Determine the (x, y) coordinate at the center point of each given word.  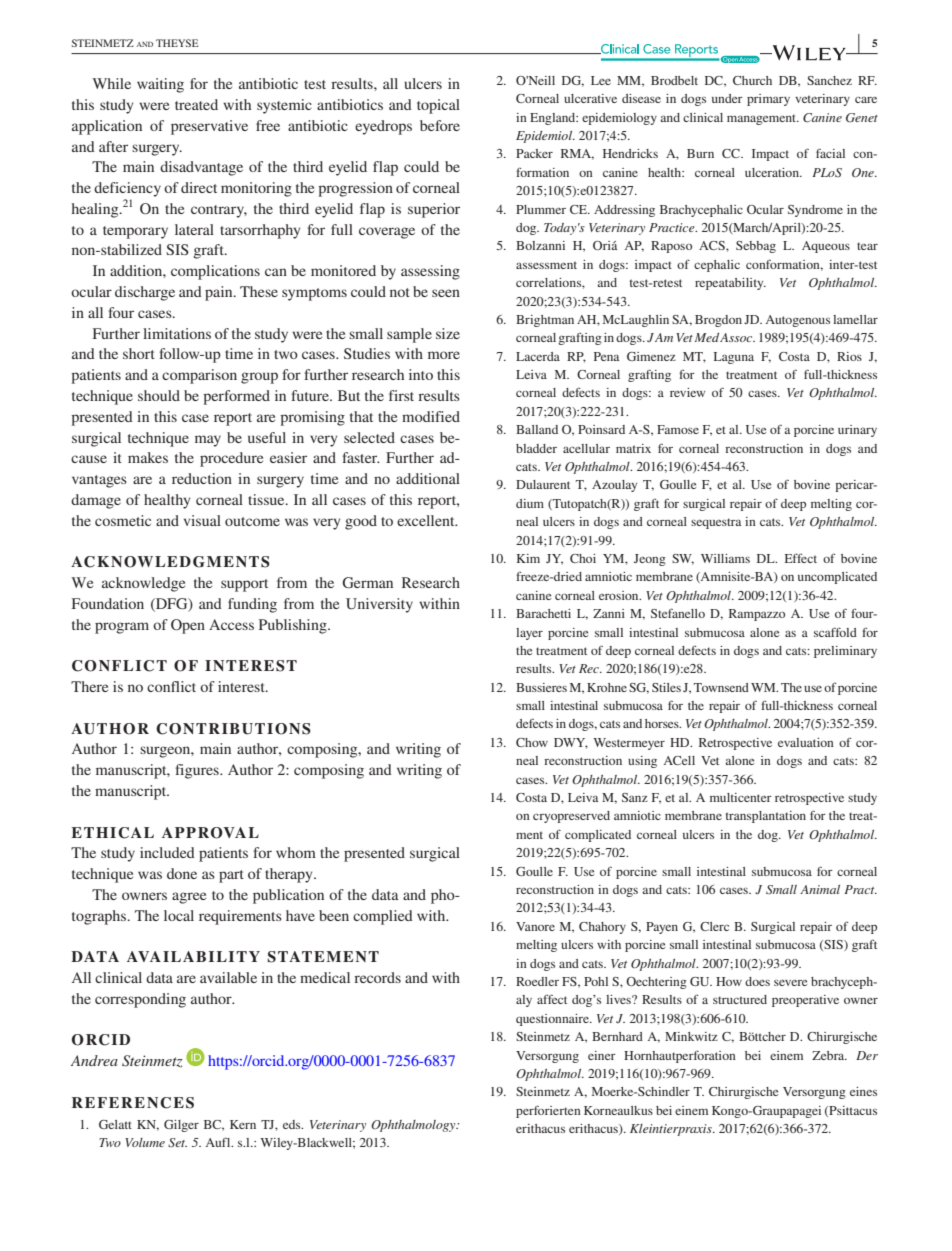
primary (768, 100)
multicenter (741, 797)
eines (863, 1091)
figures (198, 771)
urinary (857, 431)
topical (438, 106)
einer (602, 1055)
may (208, 441)
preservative (209, 127)
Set (177, 1143)
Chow (532, 742)
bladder (536, 448)
